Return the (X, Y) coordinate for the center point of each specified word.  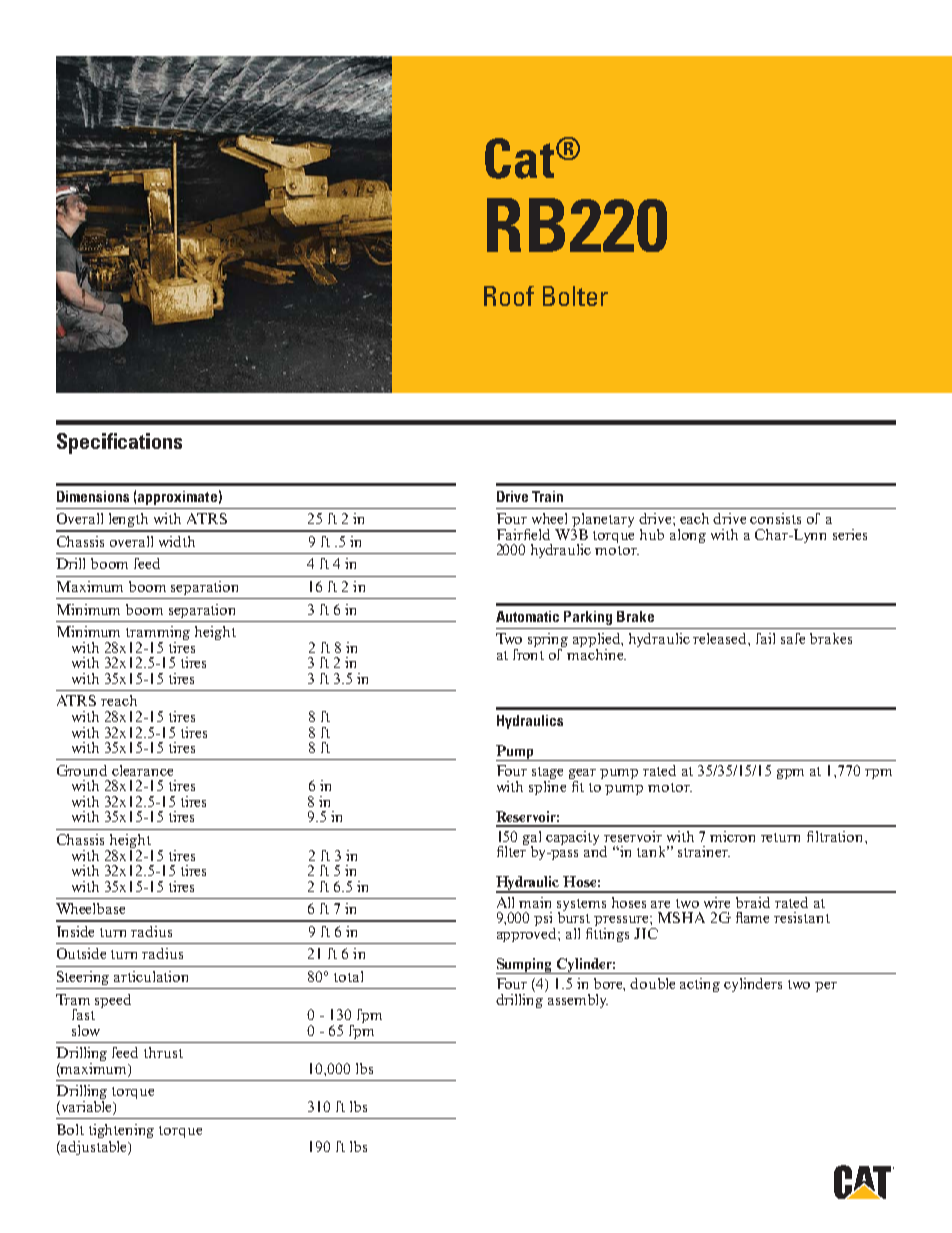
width (177, 541)
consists (775, 518)
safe (793, 638)
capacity (572, 838)
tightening (121, 1131)
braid (753, 902)
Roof (509, 296)
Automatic (527, 616)
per (826, 987)
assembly (576, 999)
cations (150, 441)
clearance (142, 770)
